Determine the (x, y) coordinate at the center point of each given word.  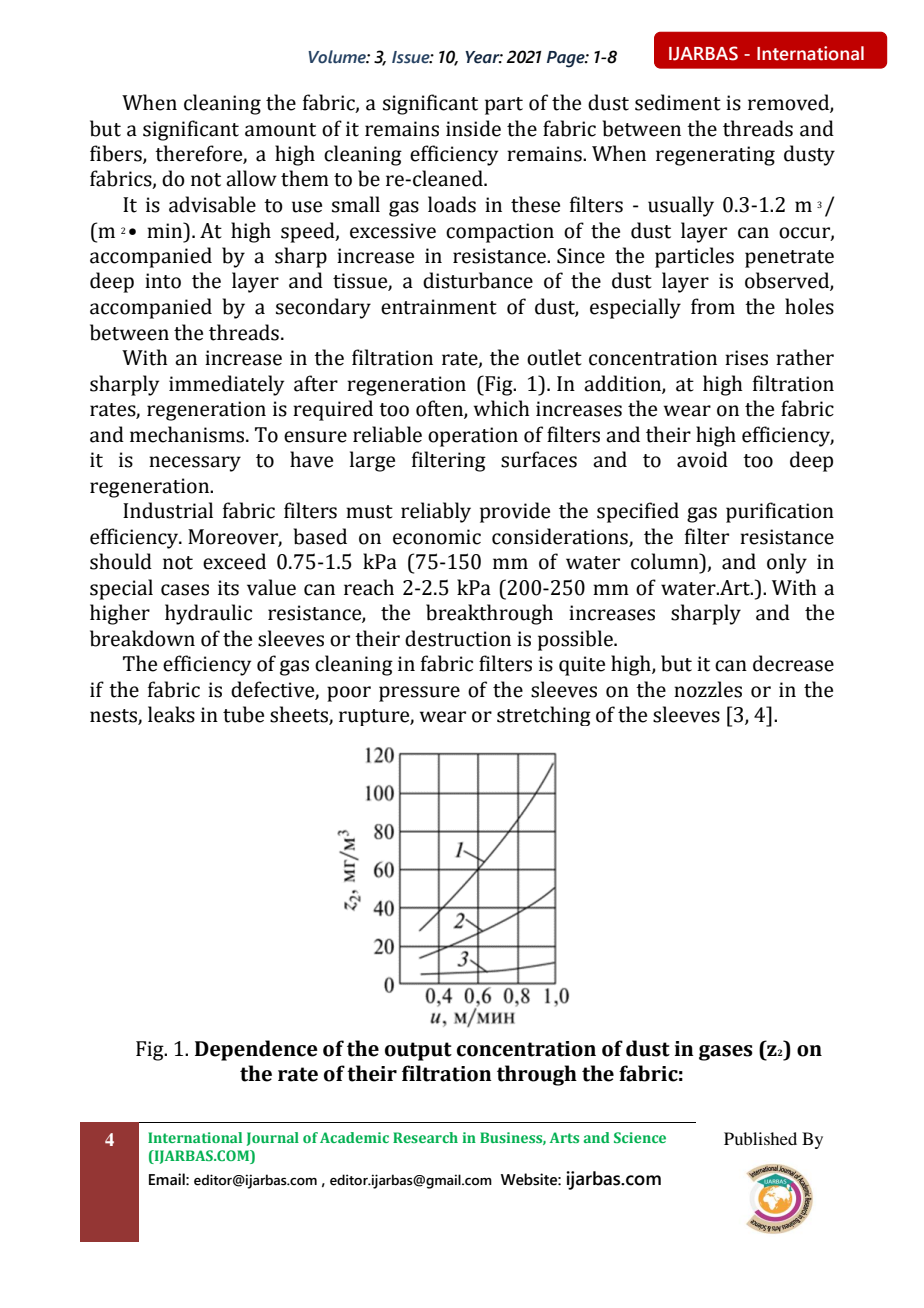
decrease (793, 663)
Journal (273, 1139)
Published (760, 1138)
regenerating (715, 156)
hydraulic (208, 614)
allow (251, 178)
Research (425, 1137)
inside (473, 128)
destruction (458, 638)
